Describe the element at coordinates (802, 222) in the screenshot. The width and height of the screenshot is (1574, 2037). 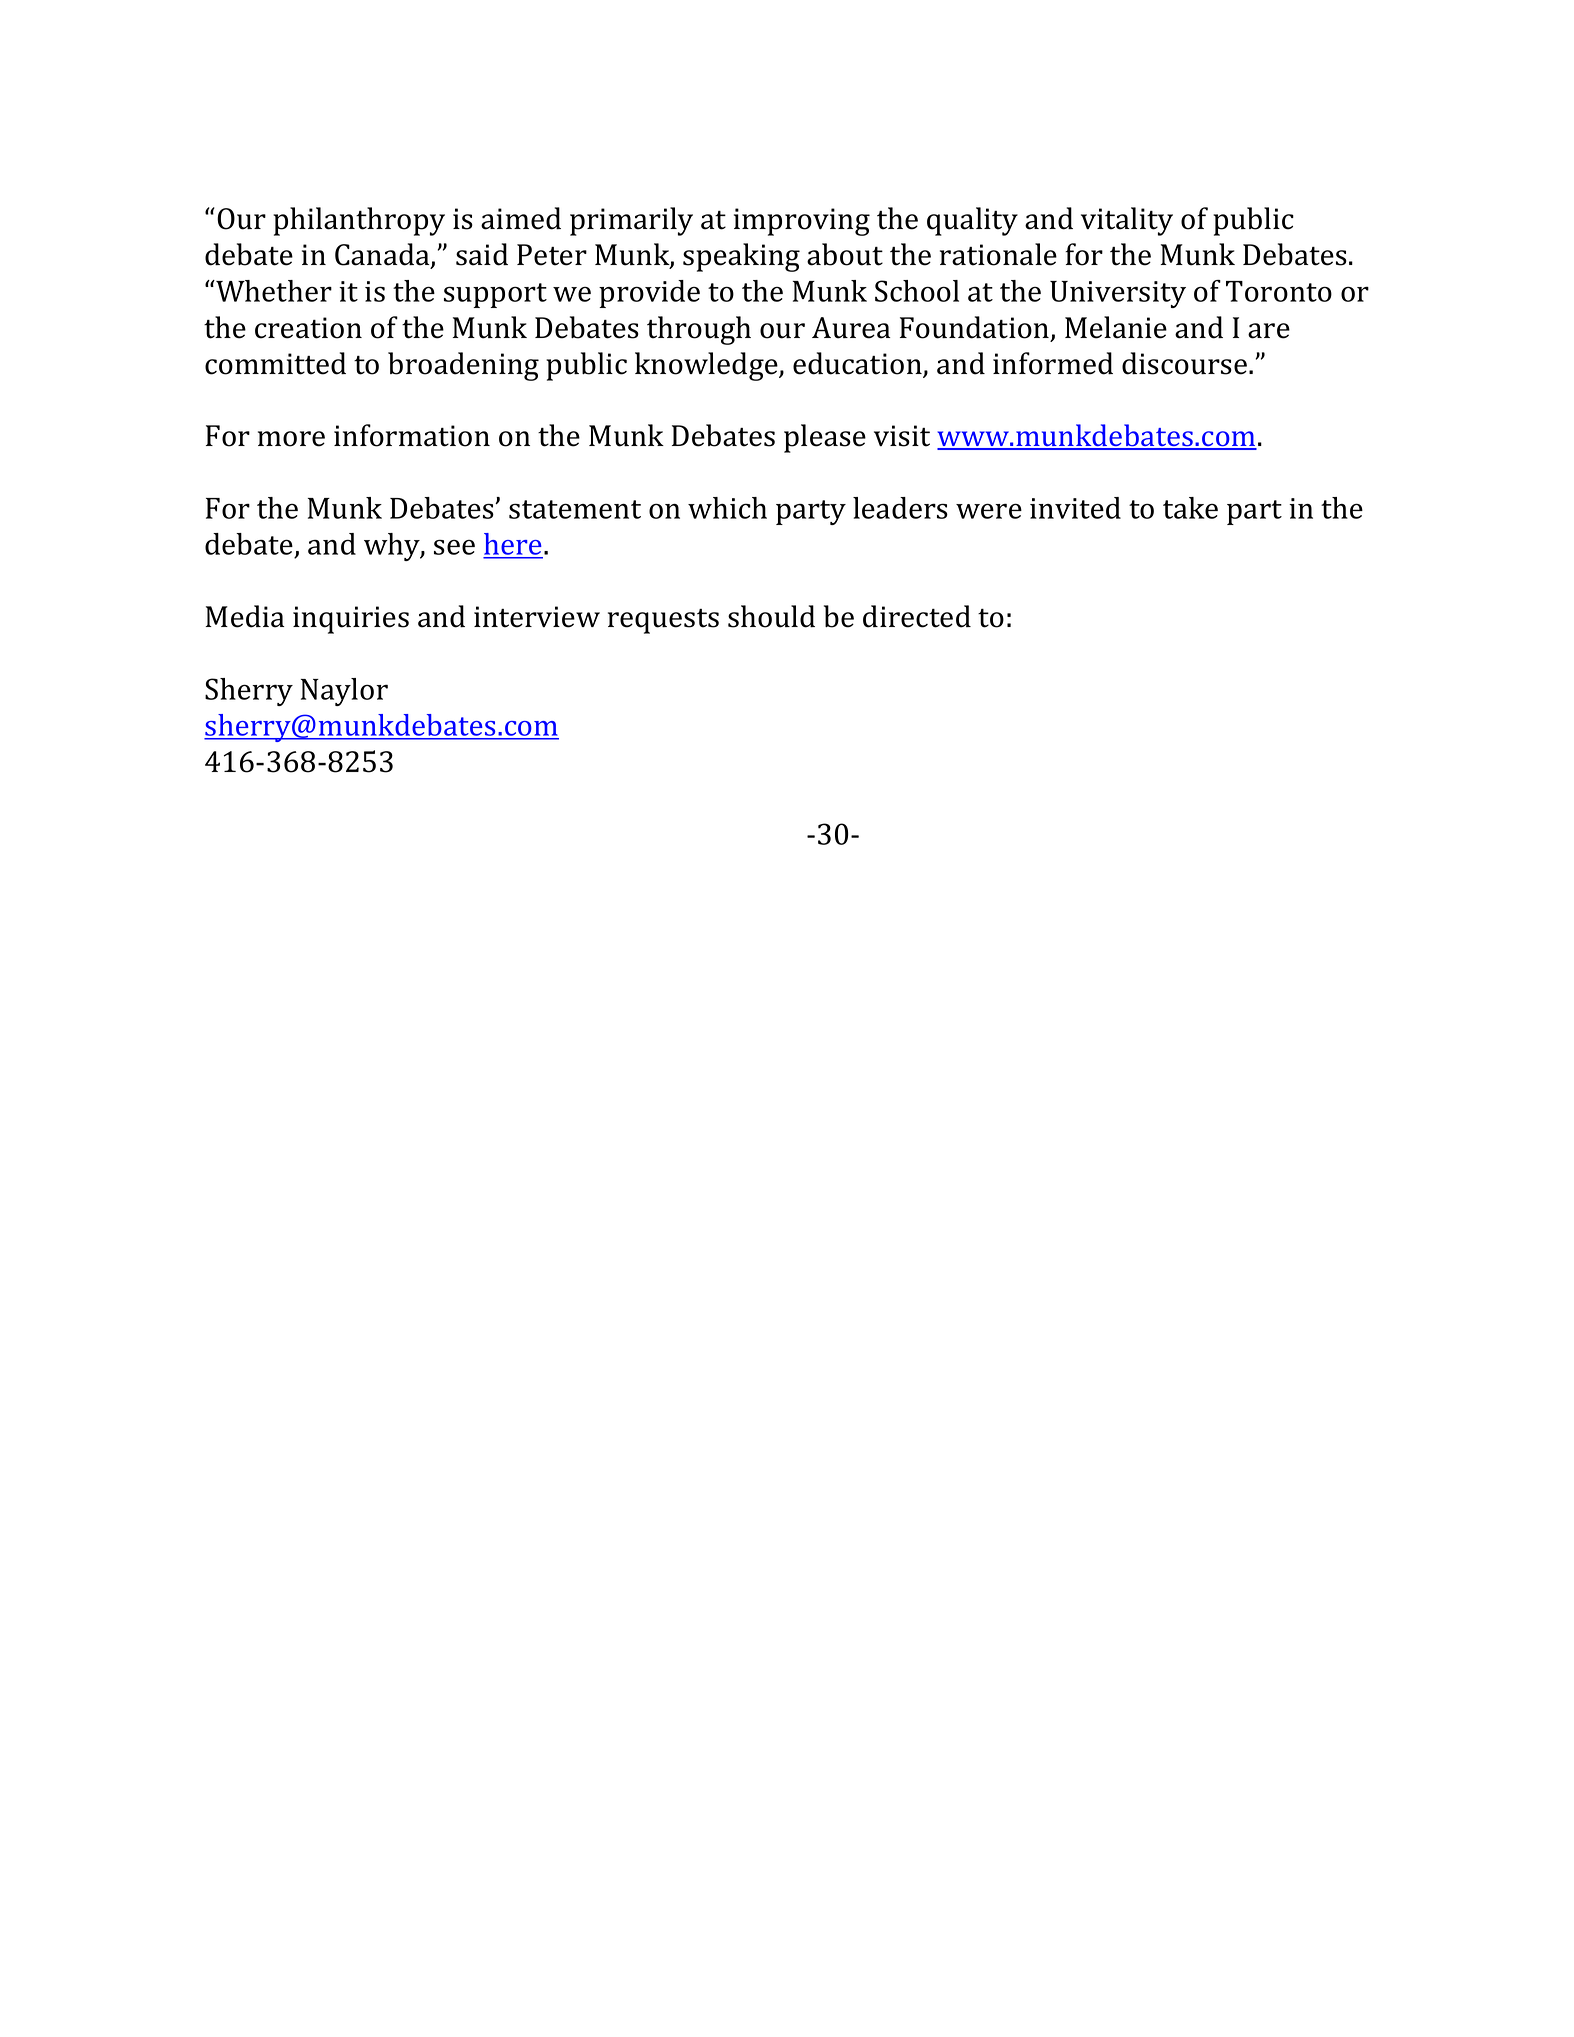
I see `improving` at that location.
